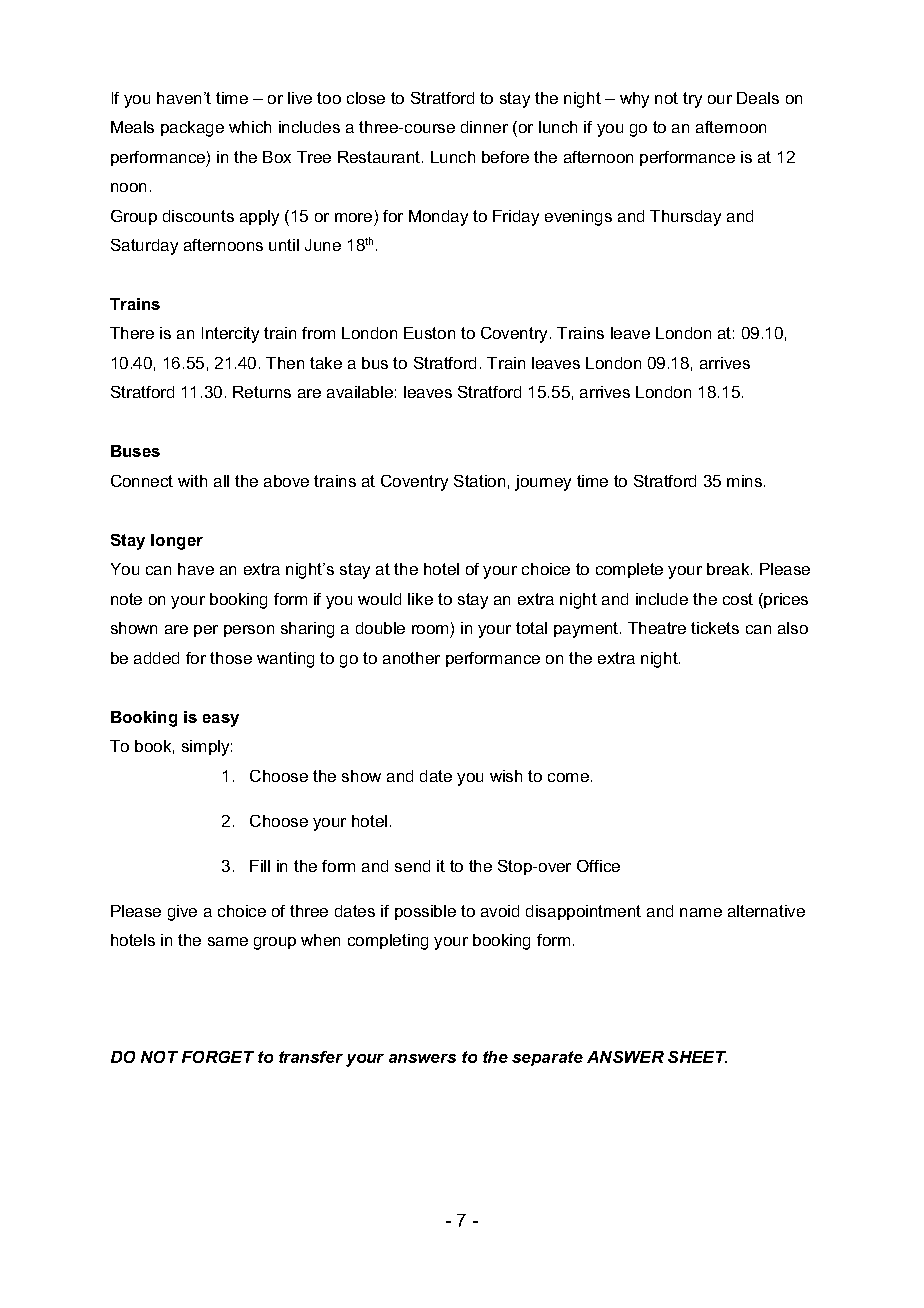  Describe the element at coordinates (192, 129) in the screenshot. I see `package` at that location.
